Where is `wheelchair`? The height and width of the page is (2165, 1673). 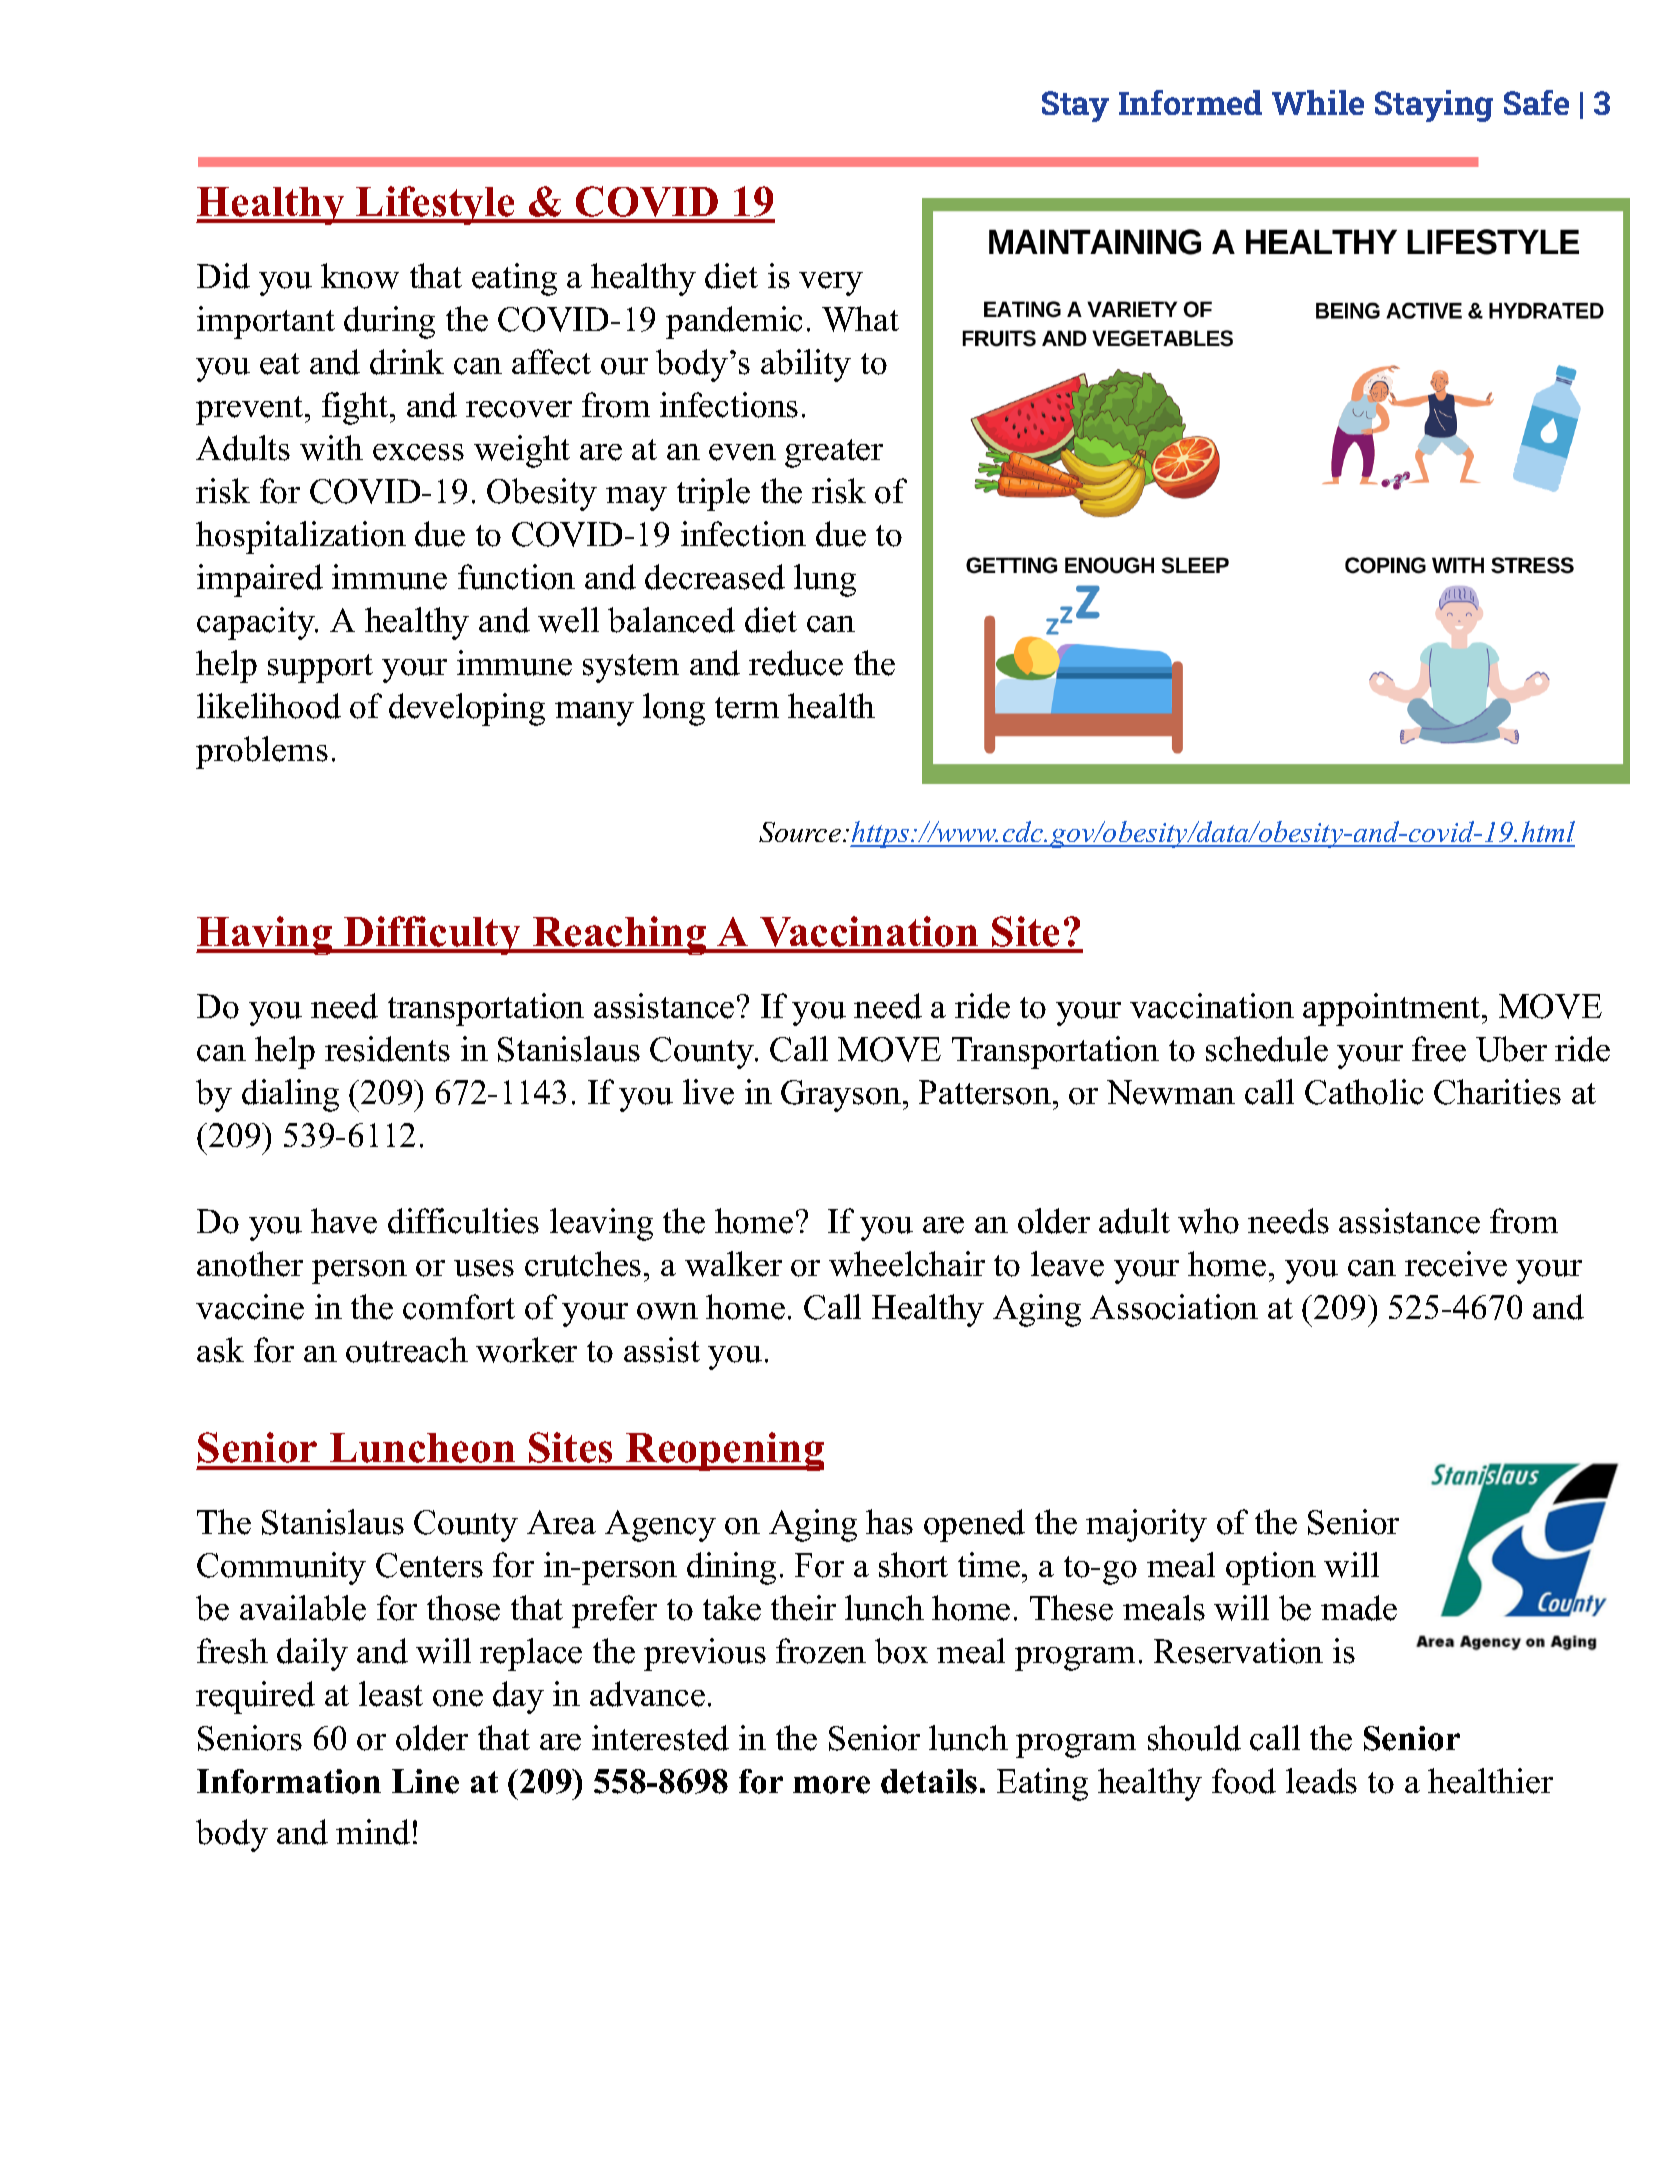
wheelchair is located at coordinates (907, 1264).
